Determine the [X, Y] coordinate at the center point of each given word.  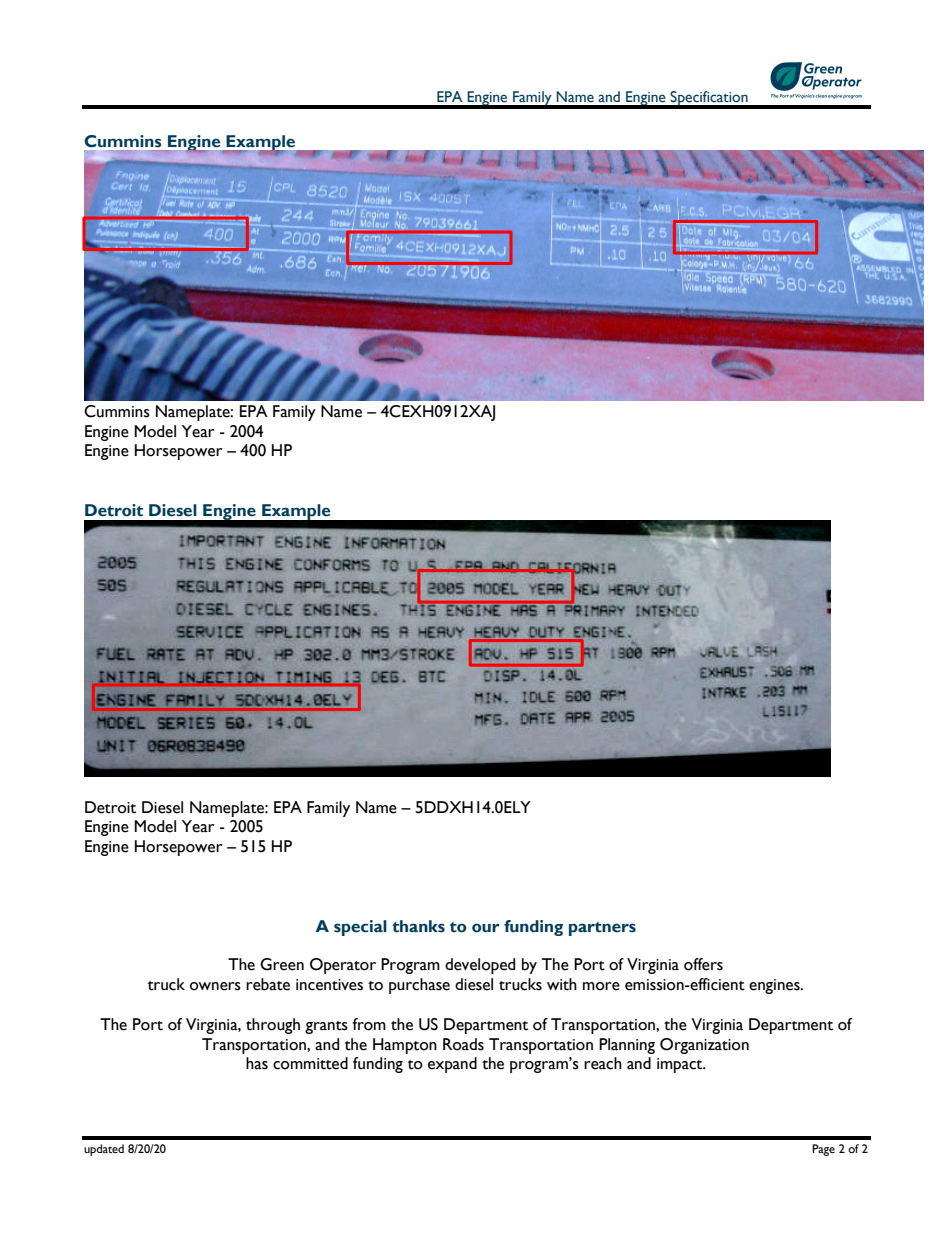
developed [480, 966]
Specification [709, 99]
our [486, 928]
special [360, 928]
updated [104, 1150]
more [601, 986]
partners [602, 929]
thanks [418, 926]
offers [703, 964]
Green [282, 964]
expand [452, 1065]
